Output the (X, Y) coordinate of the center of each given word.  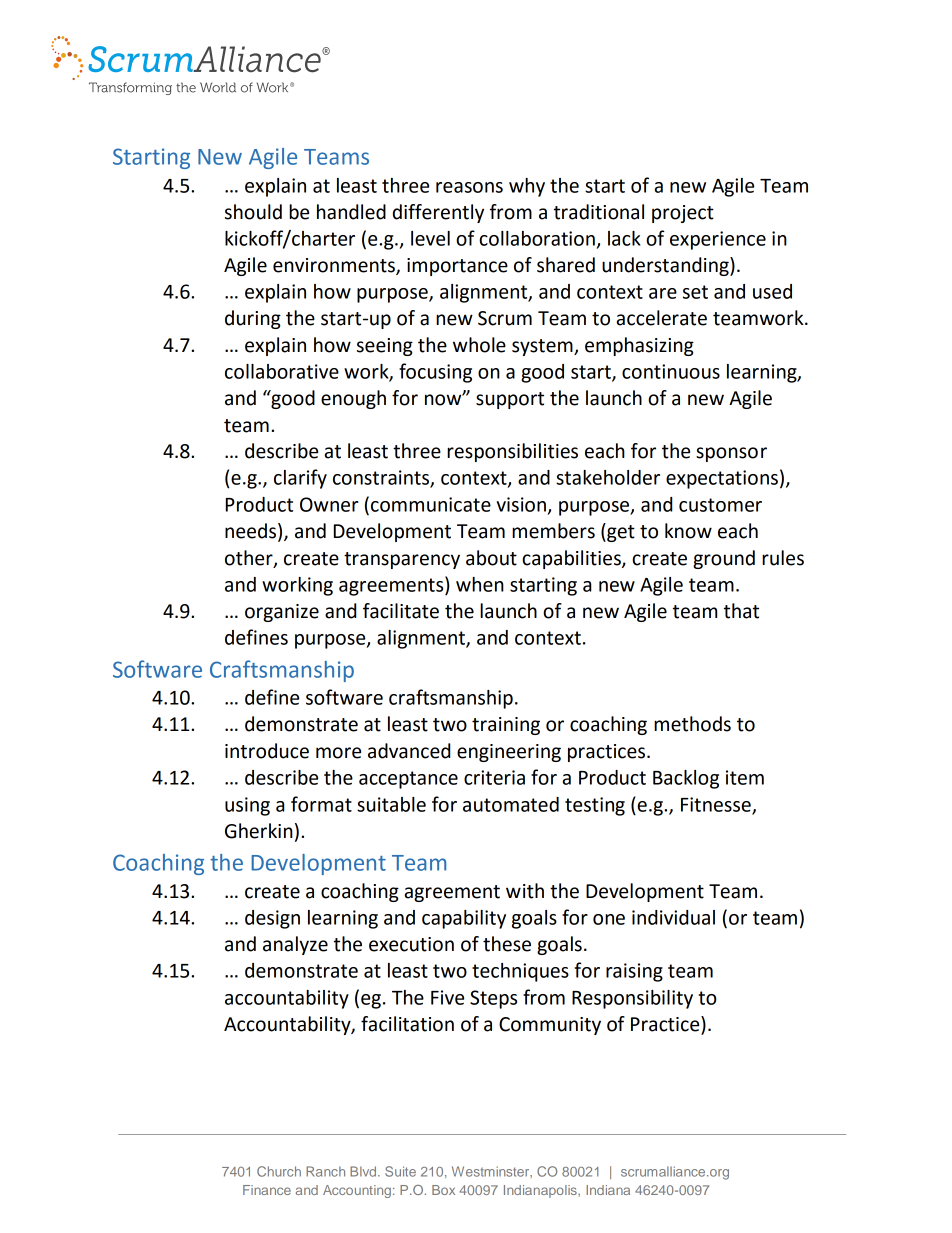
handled (351, 212)
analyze (295, 945)
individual (673, 917)
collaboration (537, 238)
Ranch (325, 1171)
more (338, 753)
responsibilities (512, 452)
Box (443, 1190)
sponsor (731, 454)
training (506, 726)
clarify (300, 479)
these (507, 944)
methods (692, 724)
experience (718, 240)
